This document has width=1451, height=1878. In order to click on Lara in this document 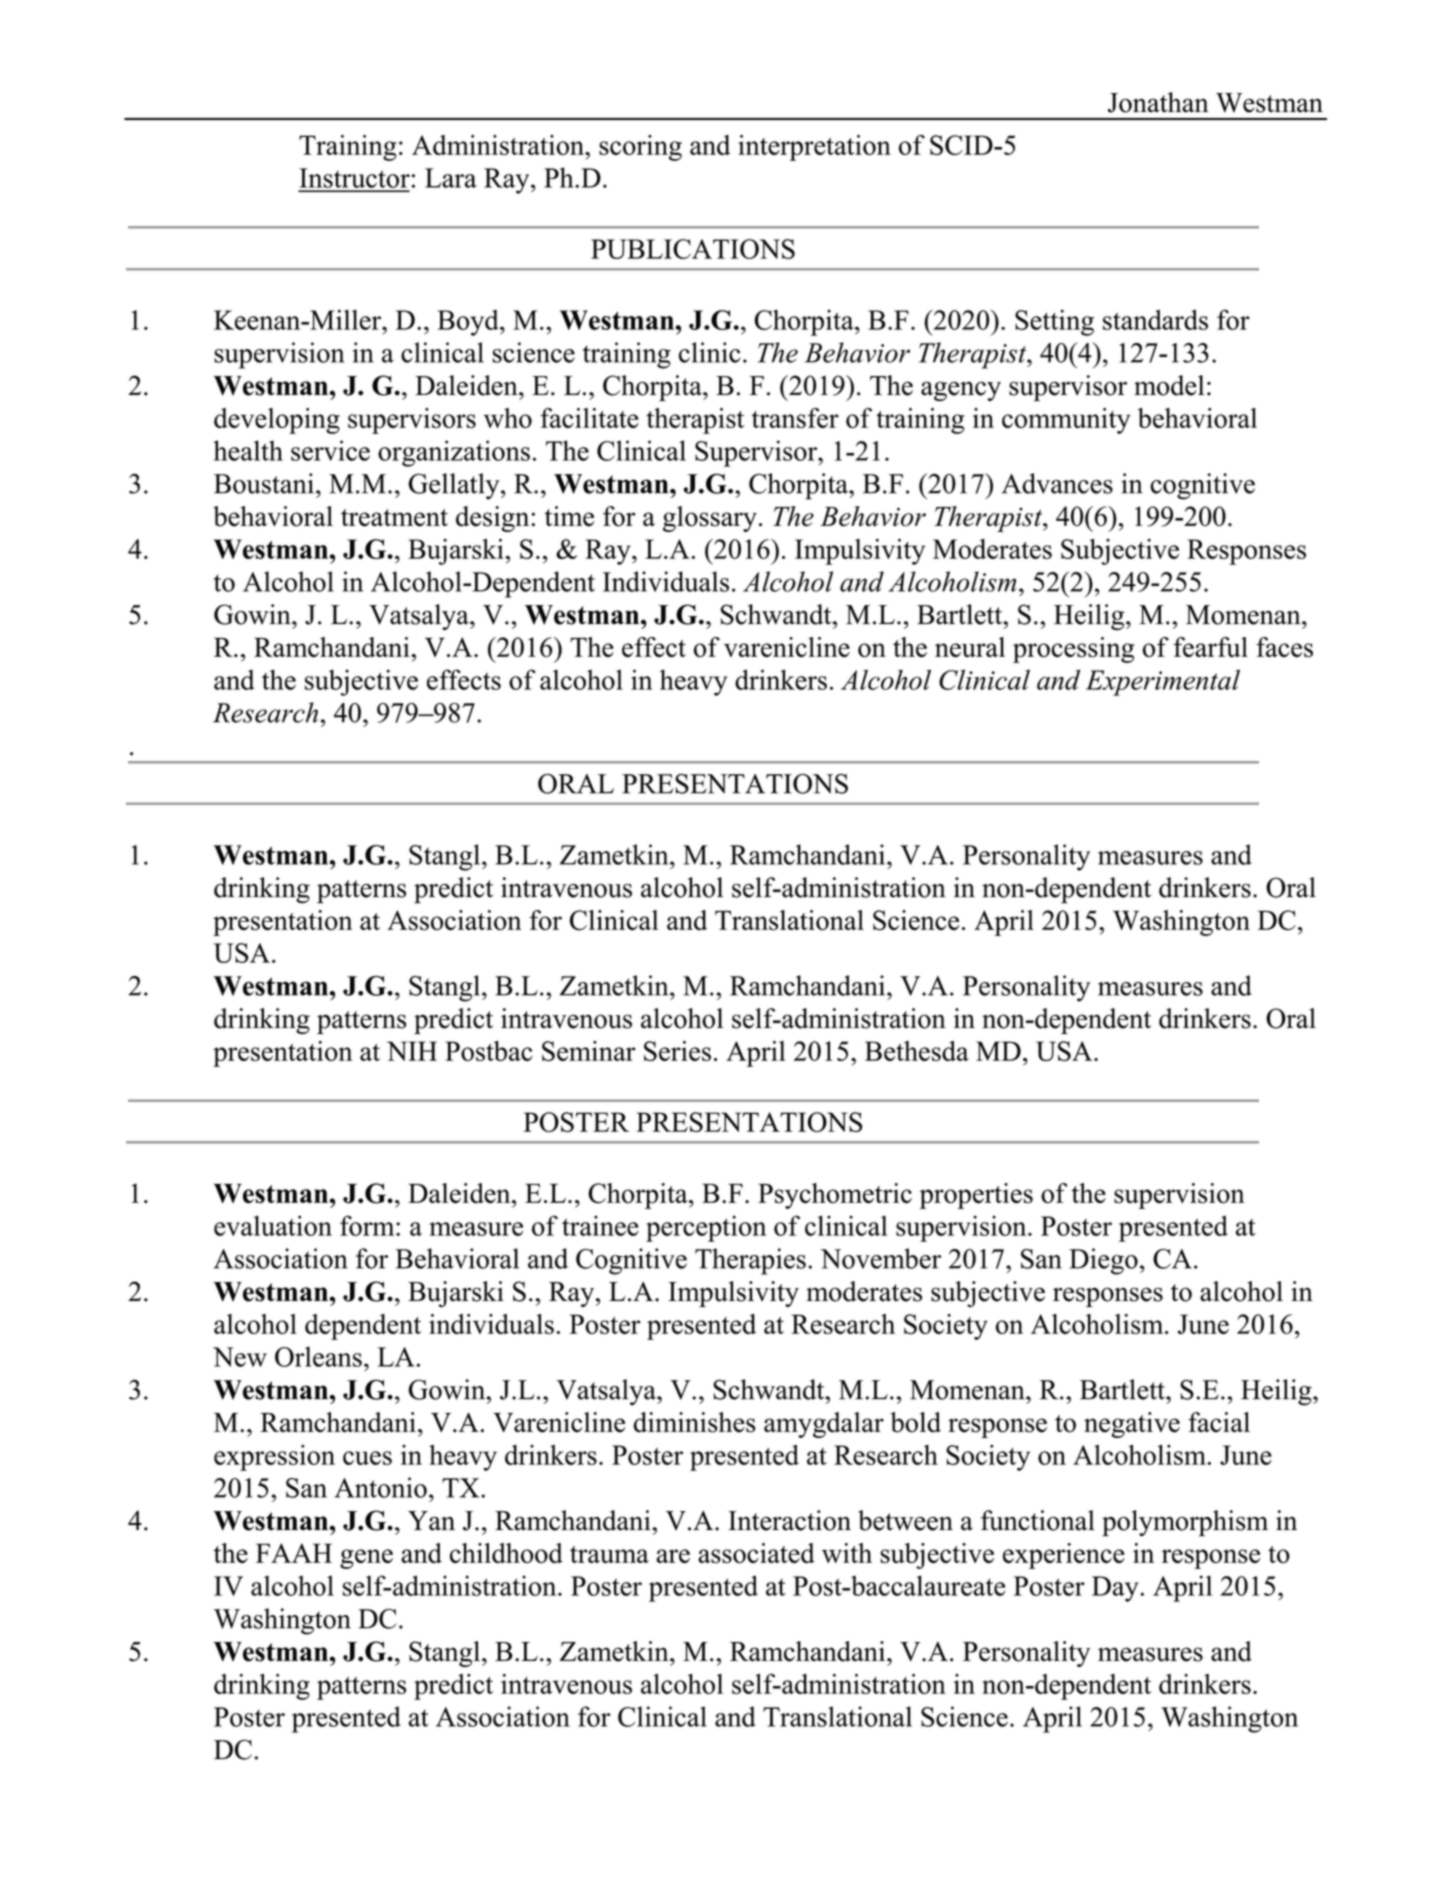, I will do `click(451, 178)`.
